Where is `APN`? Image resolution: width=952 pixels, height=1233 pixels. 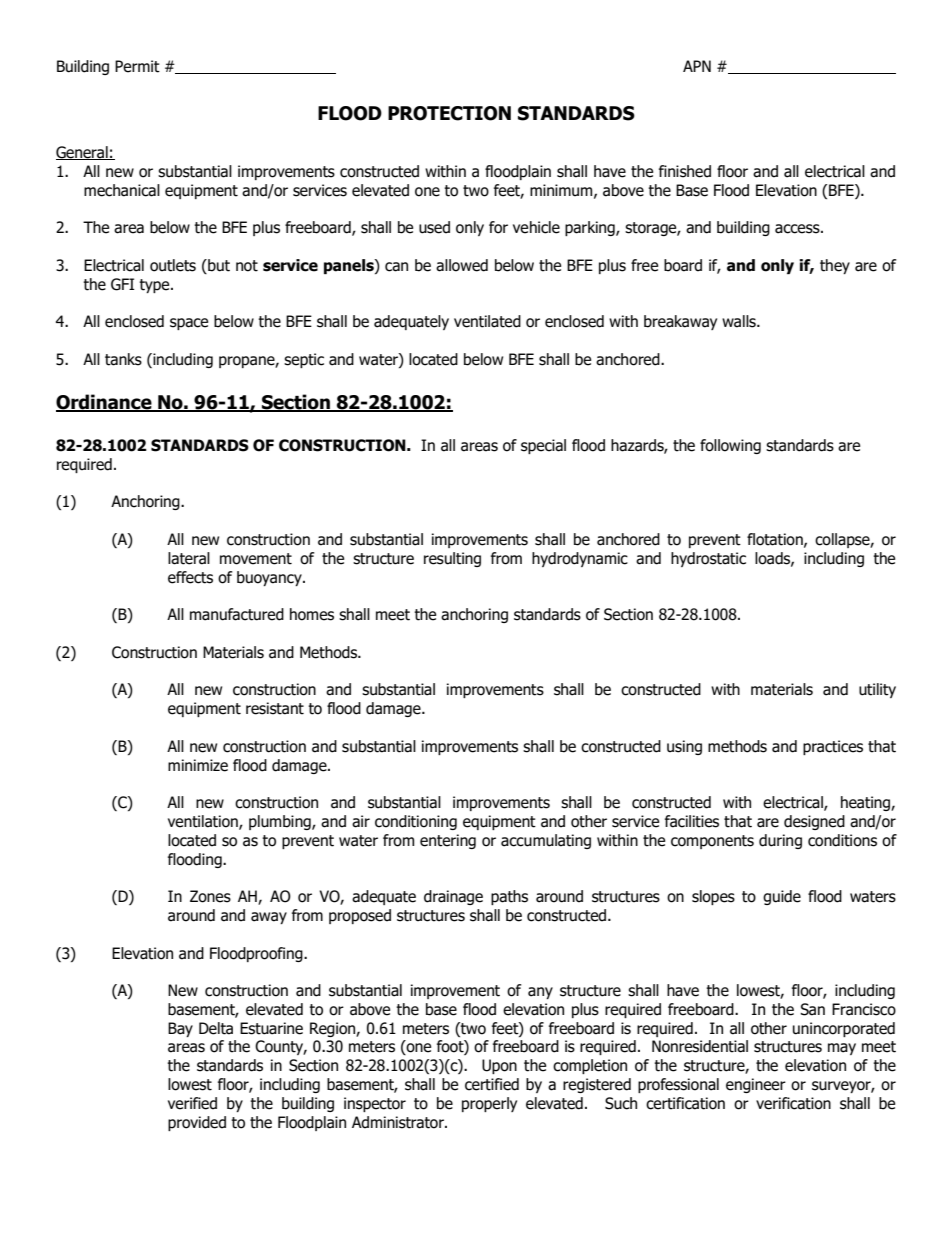
APN is located at coordinates (697, 66).
